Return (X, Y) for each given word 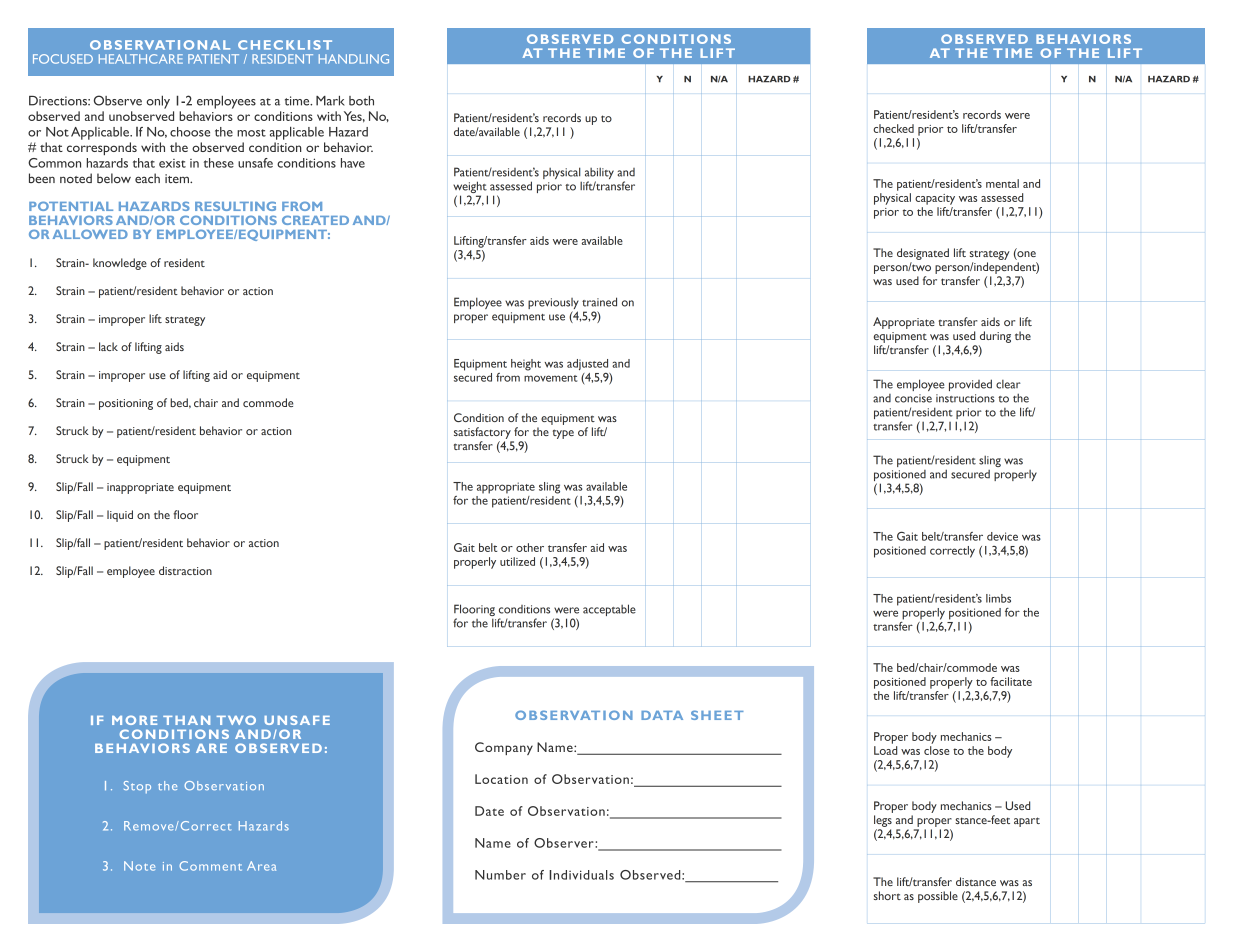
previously (553, 303)
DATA (662, 715)
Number (500, 875)
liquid (120, 516)
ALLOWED (90, 234)
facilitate (1011, 681)
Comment (210, 866)
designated (923, 254)
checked (893, 128)
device (1002, 536)
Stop (137, 787)
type (563, 434)
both (361, 101)
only (158, 102)
